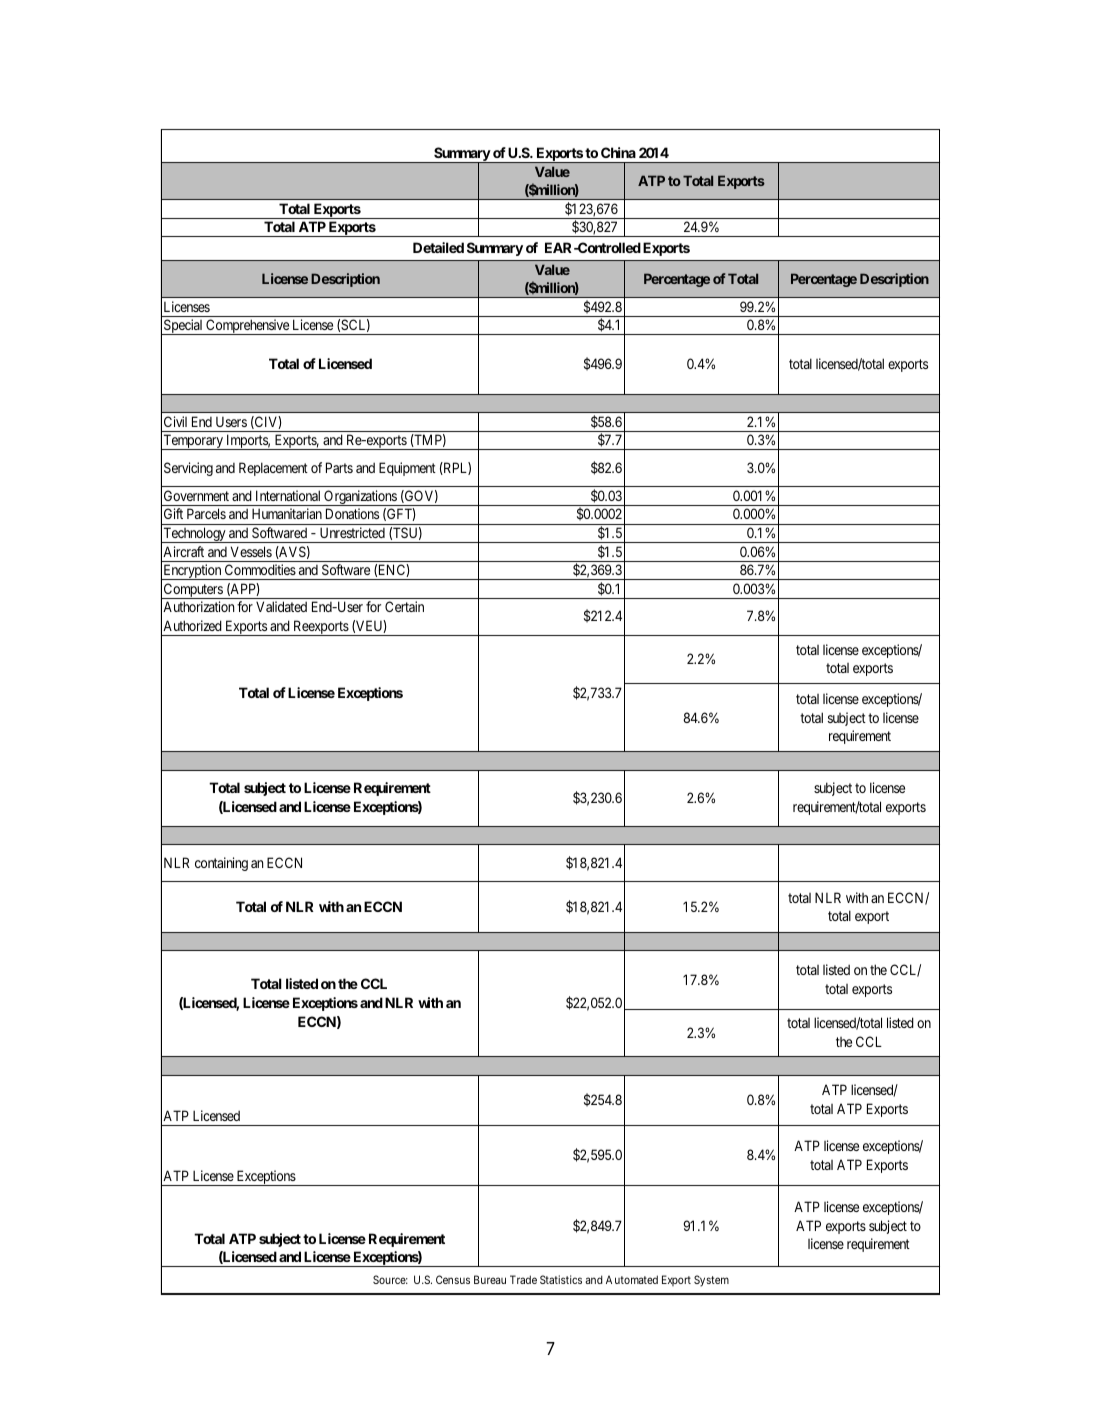 The image size is (1101, 1424). I want to click on Census, so click(453, 1279).
